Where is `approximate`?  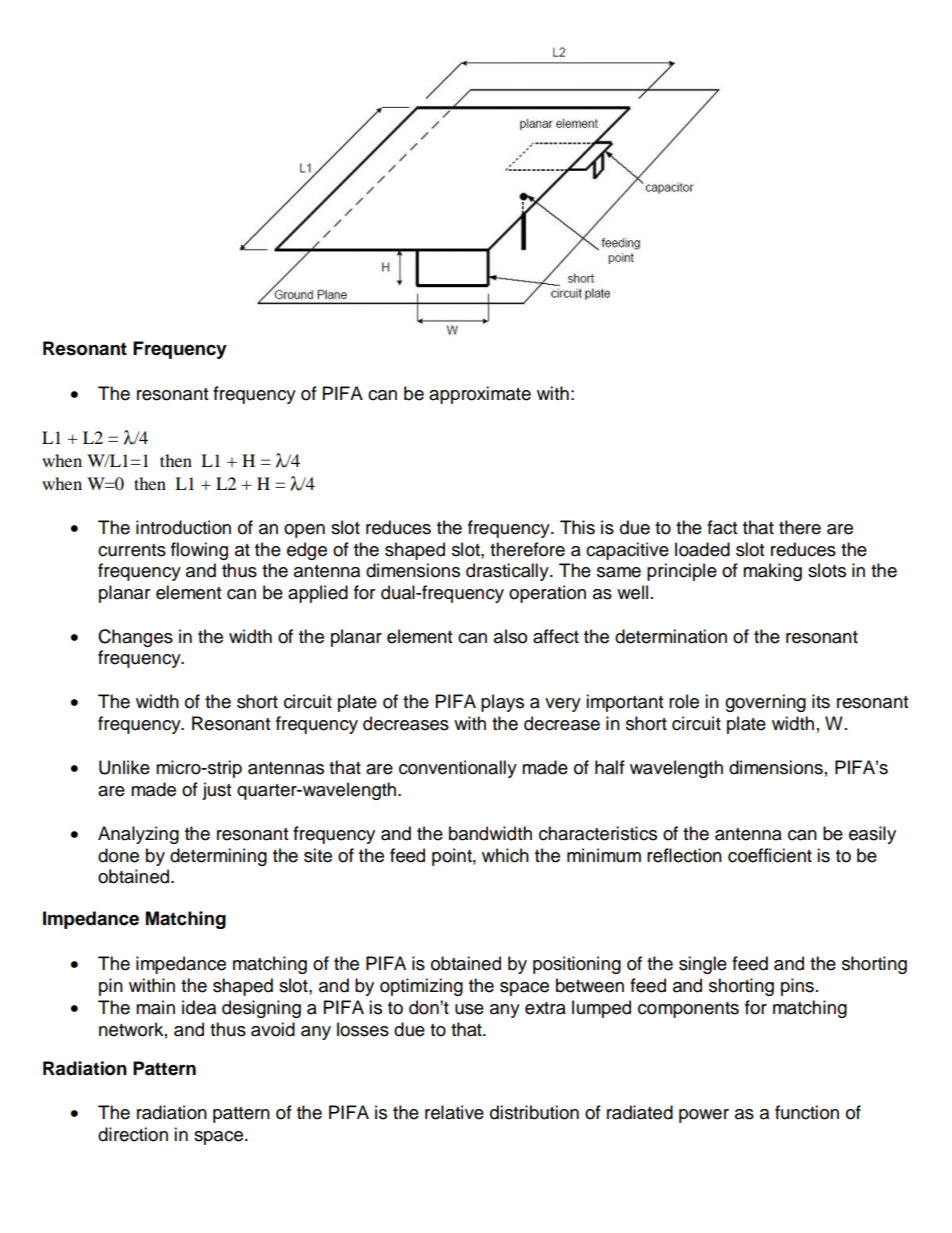 approximate is located at coordinates (480, 395).
